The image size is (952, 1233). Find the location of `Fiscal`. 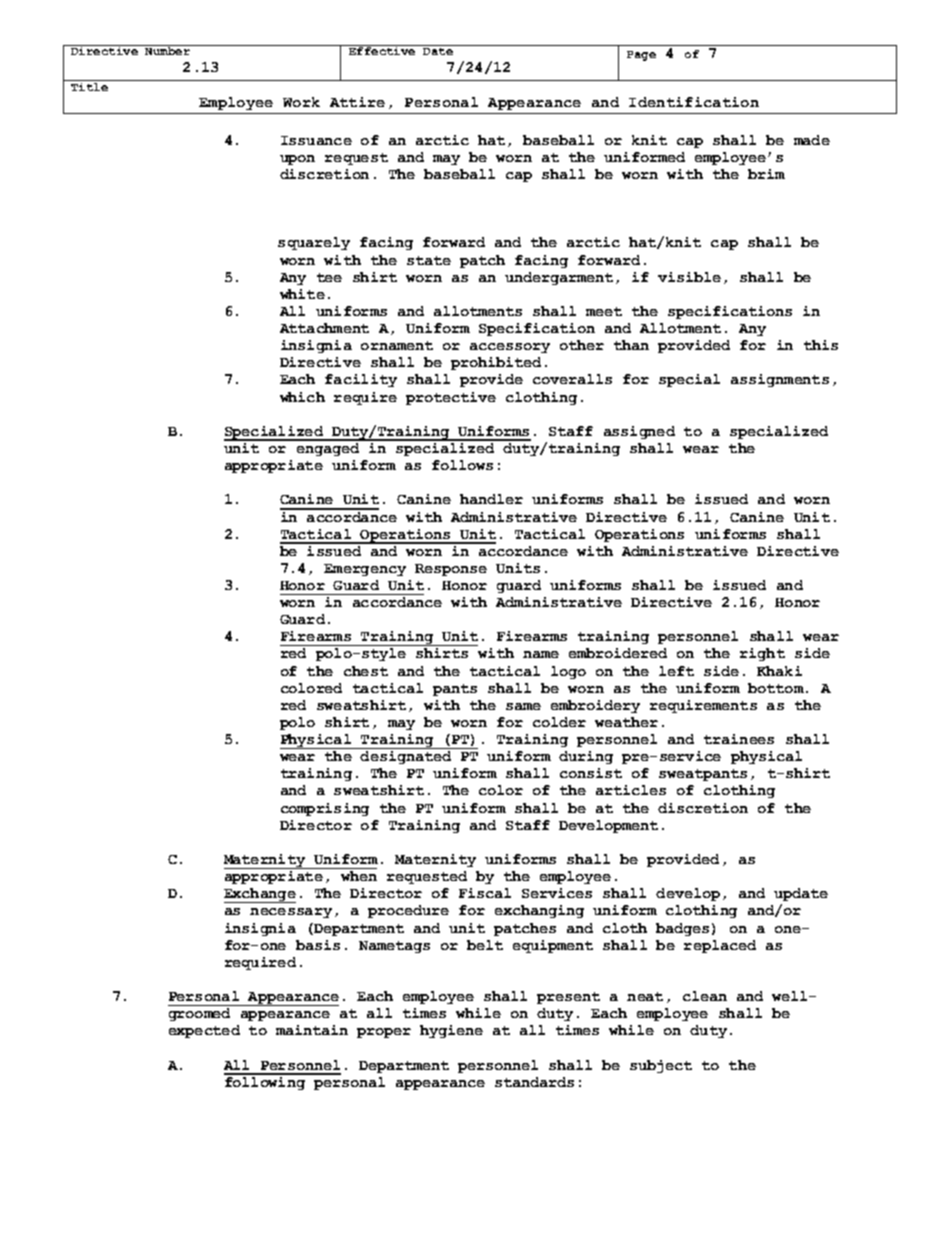

Fiscal is located at coordinates (485, 893).
